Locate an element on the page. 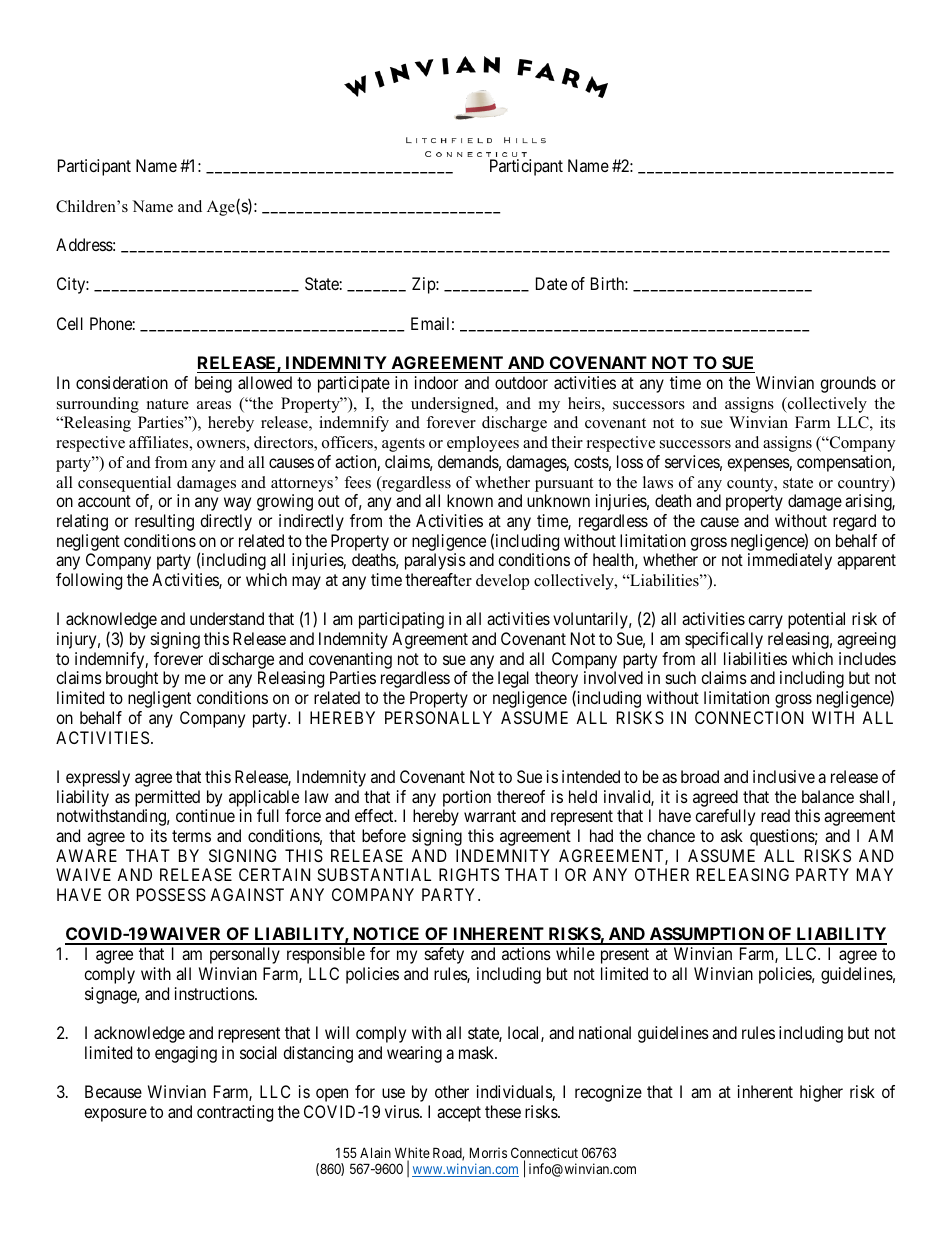 The image size is (952, 1233). exposure is located at coordinates (115, 1115).
